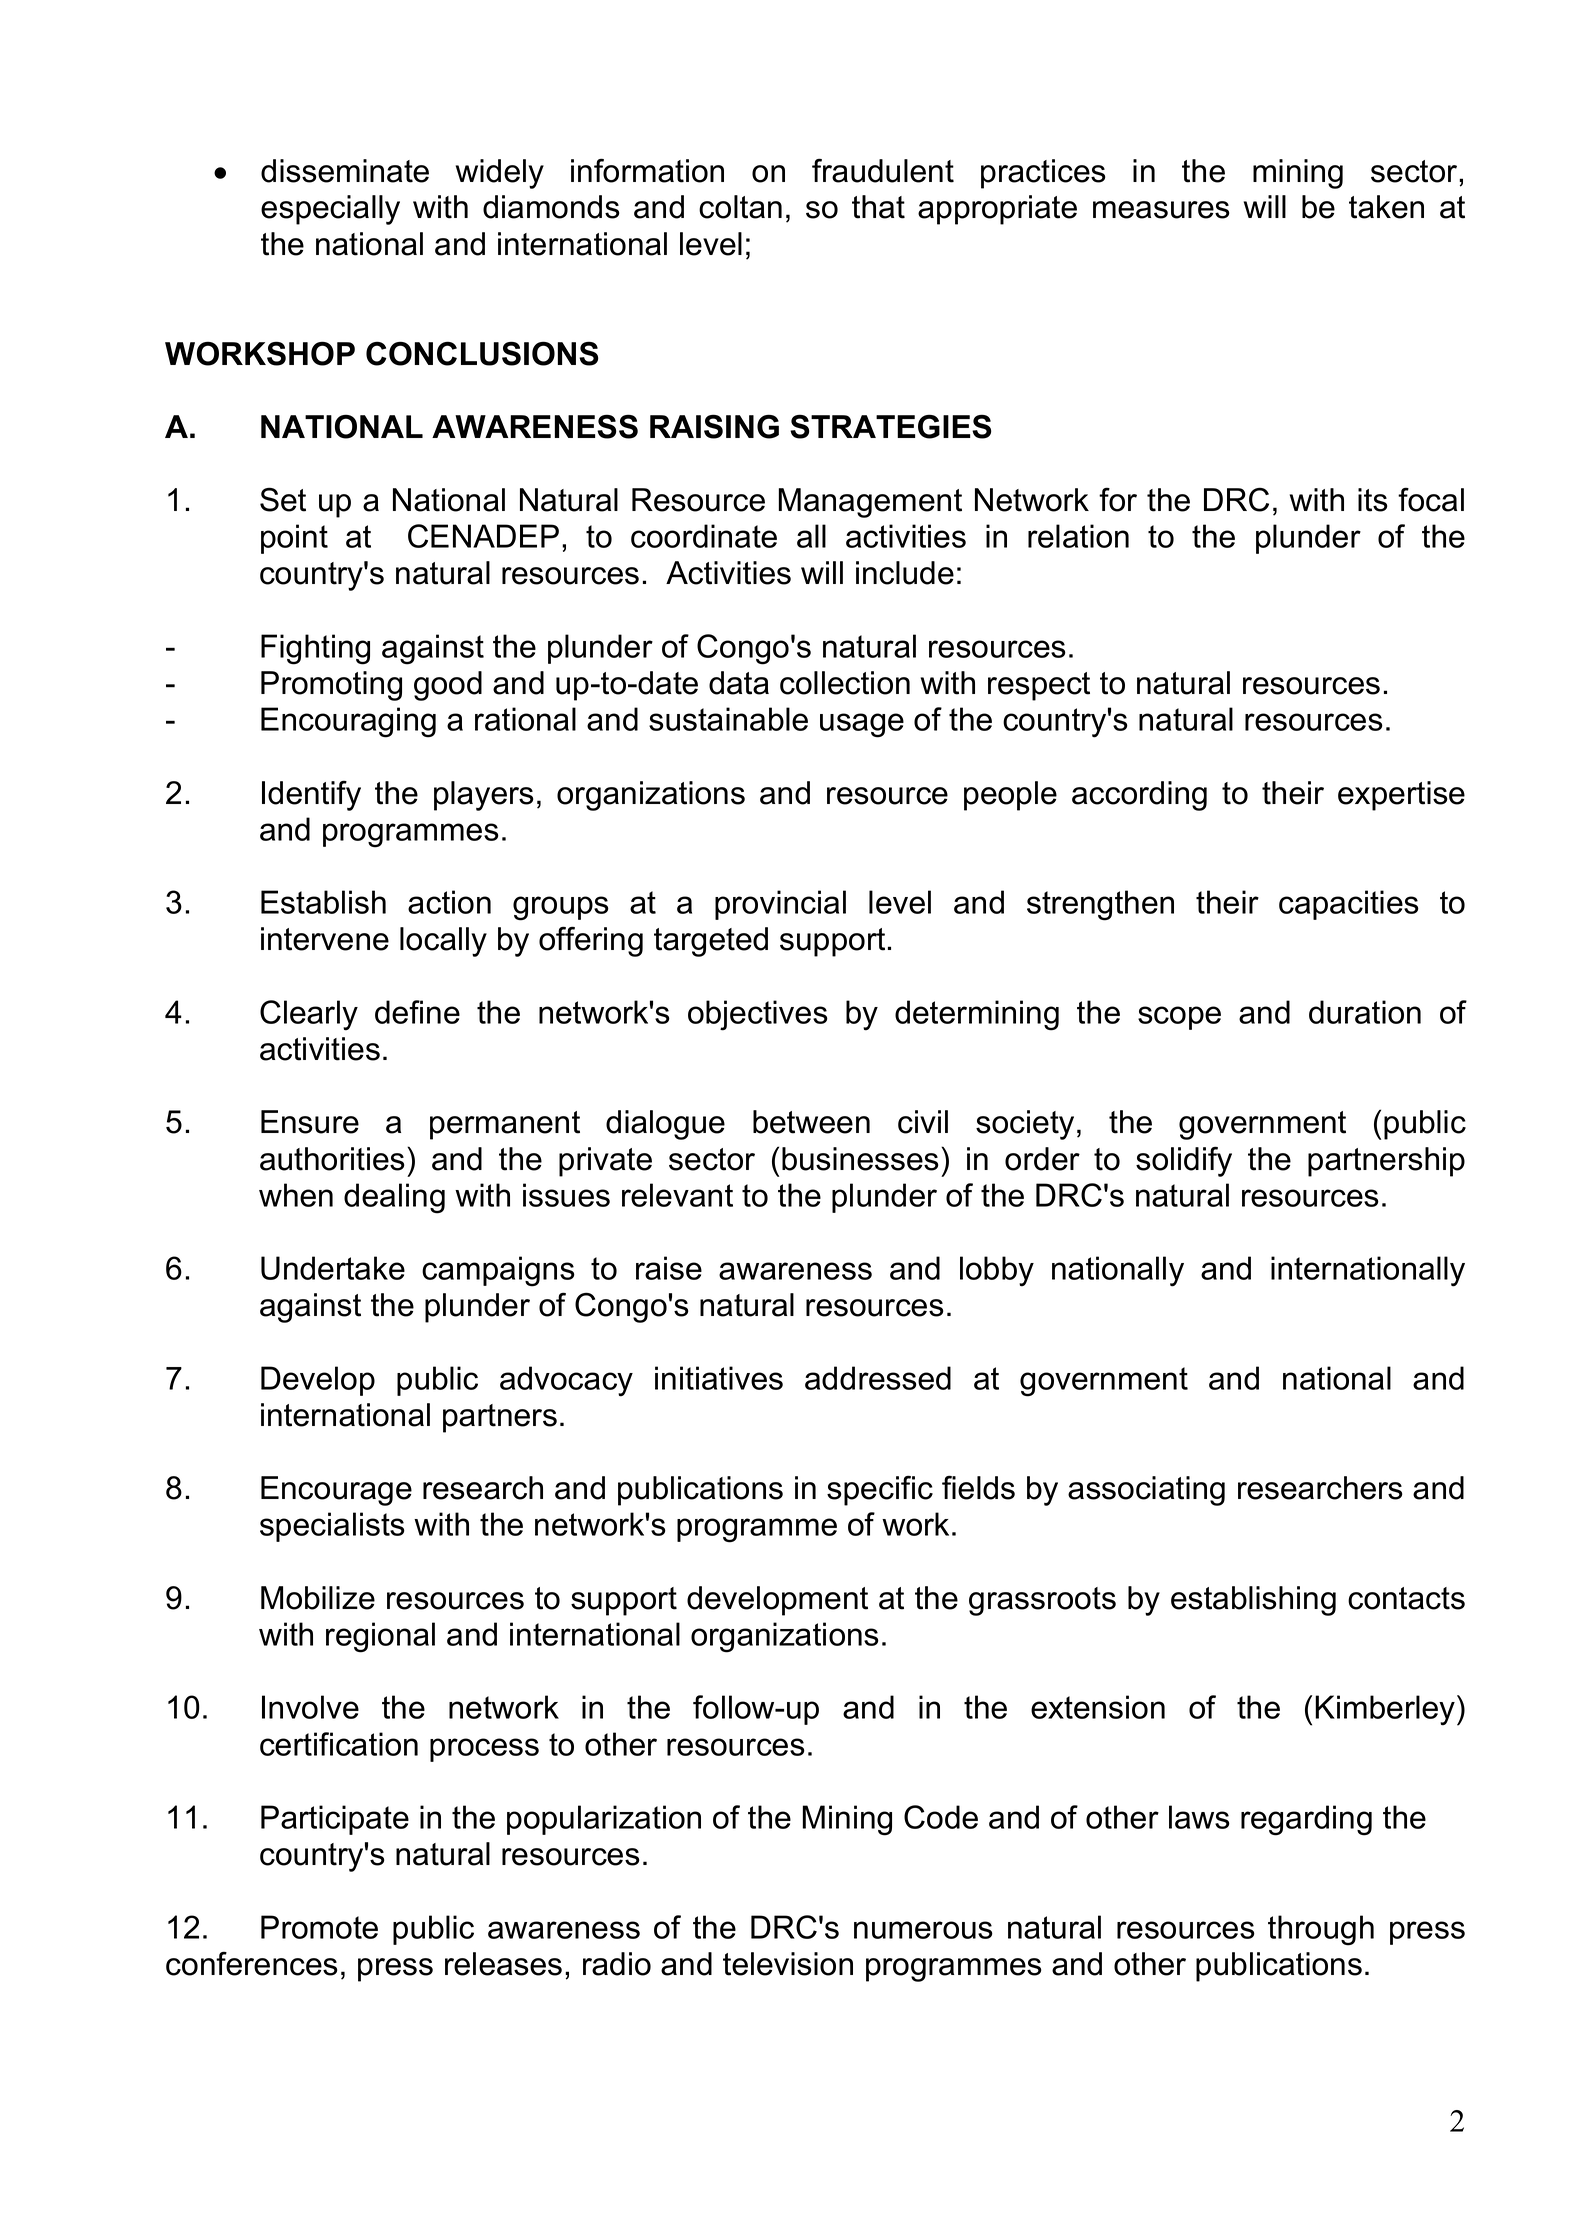 The height and width of the screenshot is (2233, 1578). I want to click on Encourage, so click(336, 1491).
